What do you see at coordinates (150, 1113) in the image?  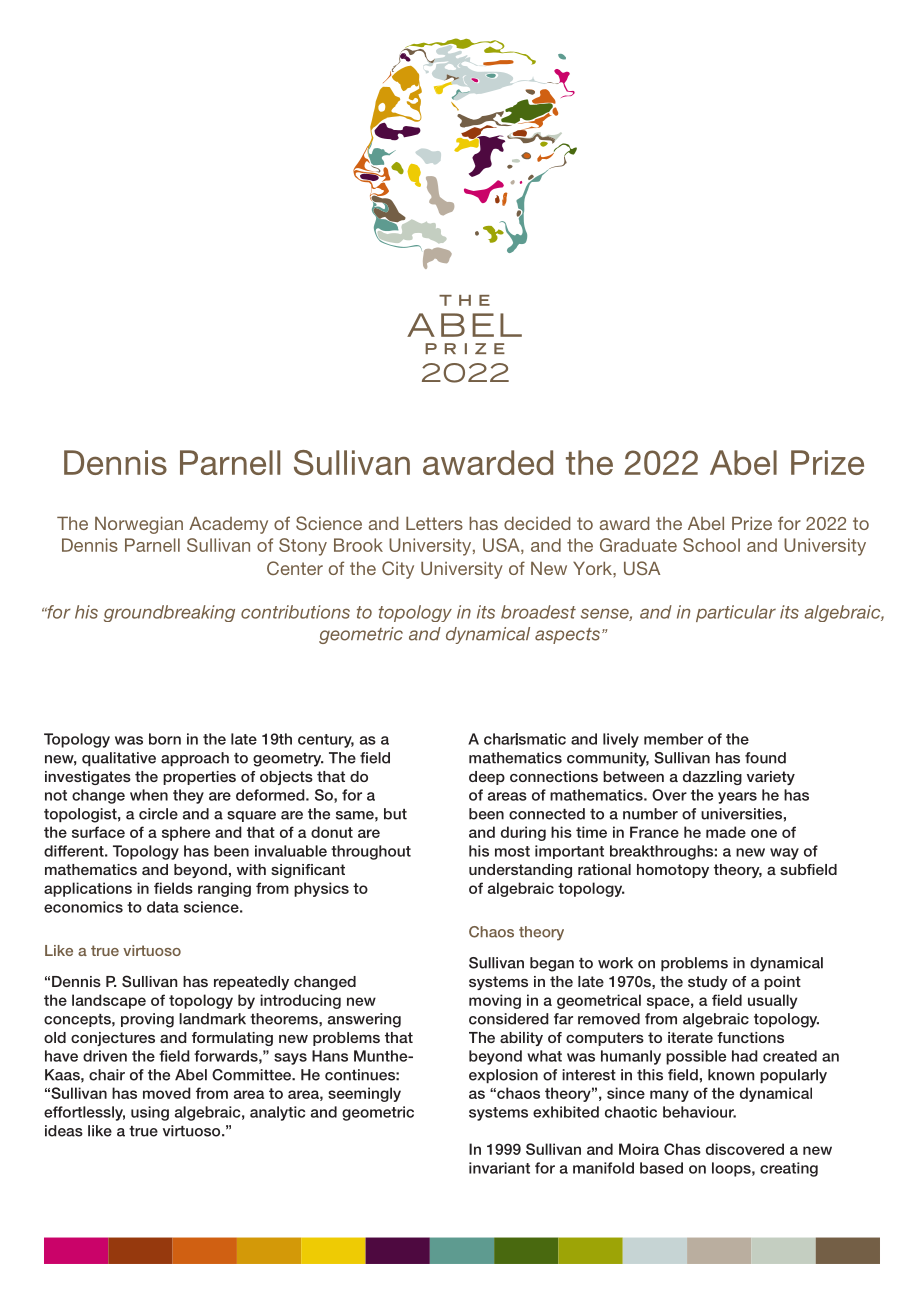 I see `using` at bounding box center [150, 1113].
